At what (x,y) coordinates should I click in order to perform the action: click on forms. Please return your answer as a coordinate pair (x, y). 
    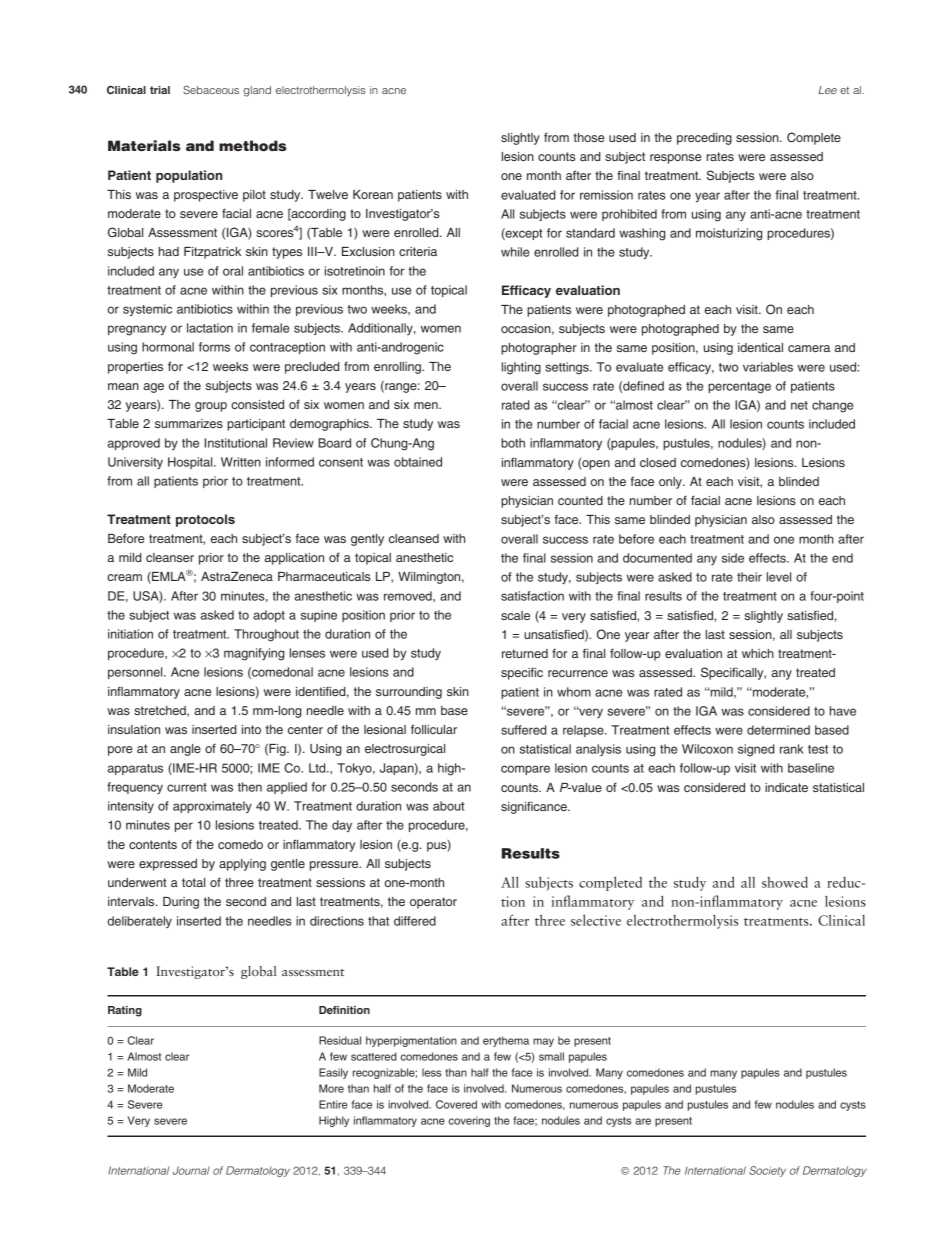
    Looking at the image, I should click on (214, 347).
